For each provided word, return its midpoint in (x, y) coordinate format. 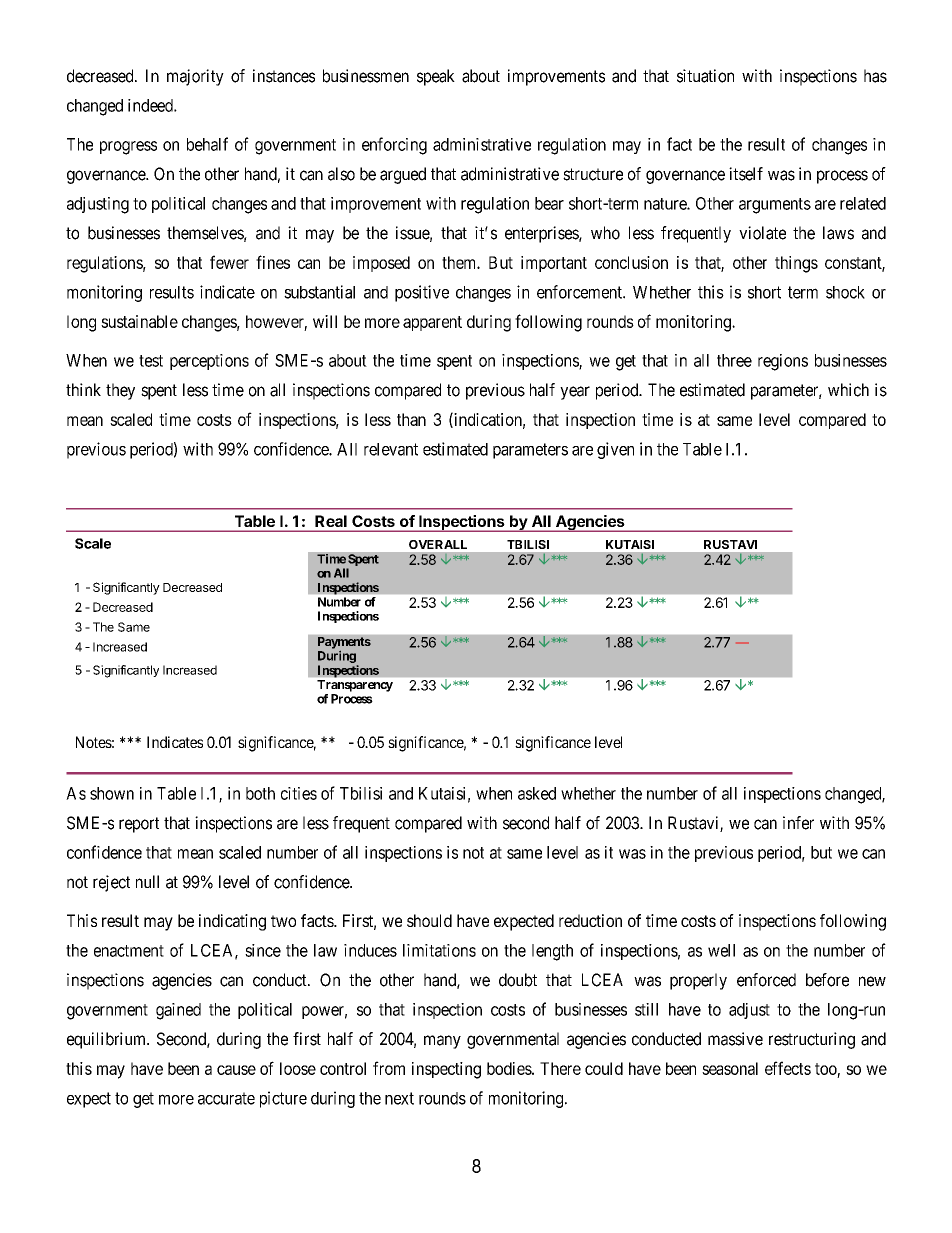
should (429, 920)
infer (798, 823)
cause (236, 1070)
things (796, 264)
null (147, 881)
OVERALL (438, 544)
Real (331, 521)
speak (436, 77)
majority (195, 77)
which (848, 390)
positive (422, 293)
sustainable (139, 321)
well (721, 950)
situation (705, 76)
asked (537, 793)
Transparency (355, 686)
